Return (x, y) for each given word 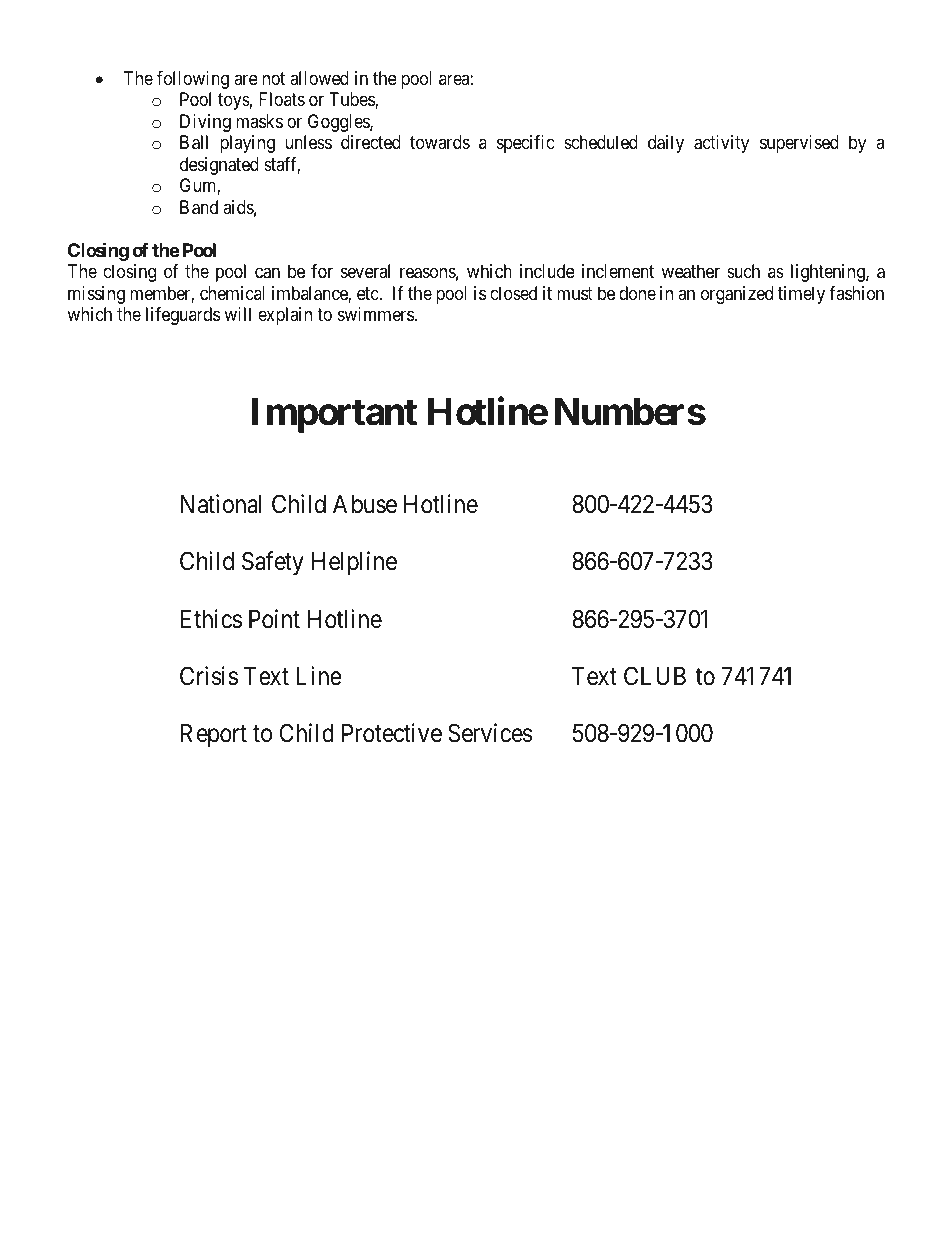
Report (214, 735)
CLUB (655, 676)
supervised (799, 144)
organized (737, 295)
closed (513, 293)
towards (440, 142)
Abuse (365, 504)
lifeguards (183, 316)
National (221, 504)
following (193, 80)
